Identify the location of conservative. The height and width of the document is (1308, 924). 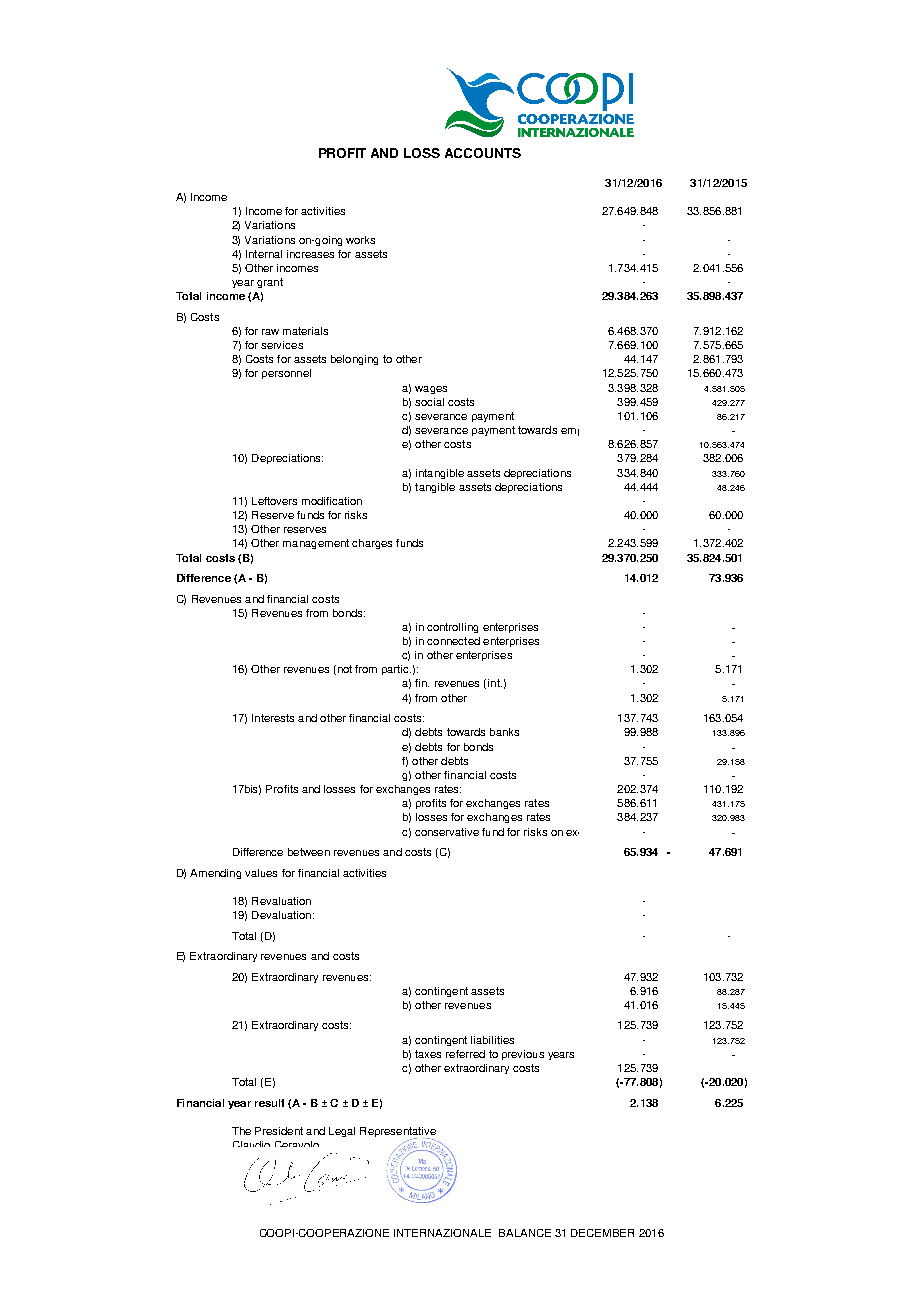
(447, 832).
